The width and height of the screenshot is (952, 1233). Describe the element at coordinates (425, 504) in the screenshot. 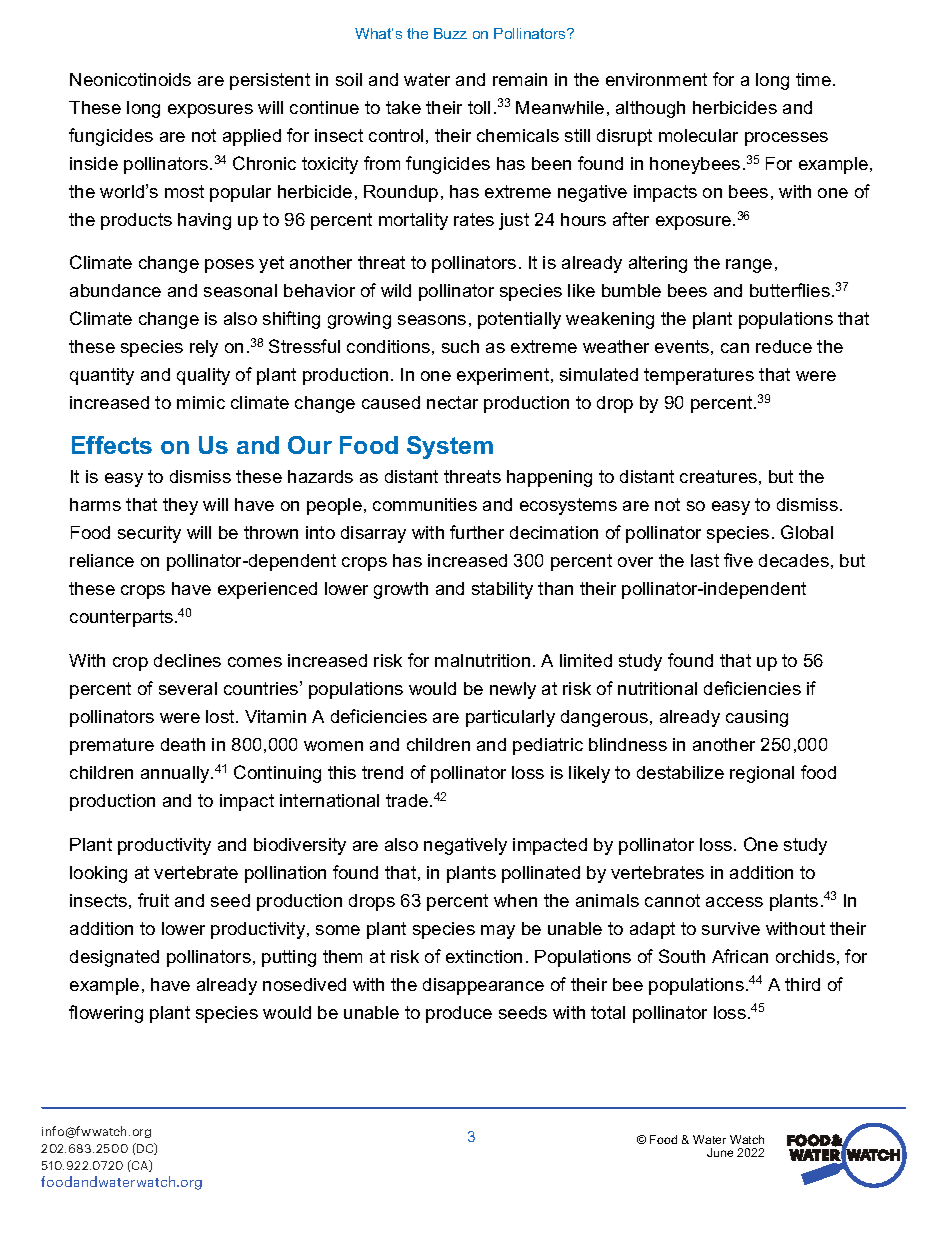

I see `communities` at that location.
